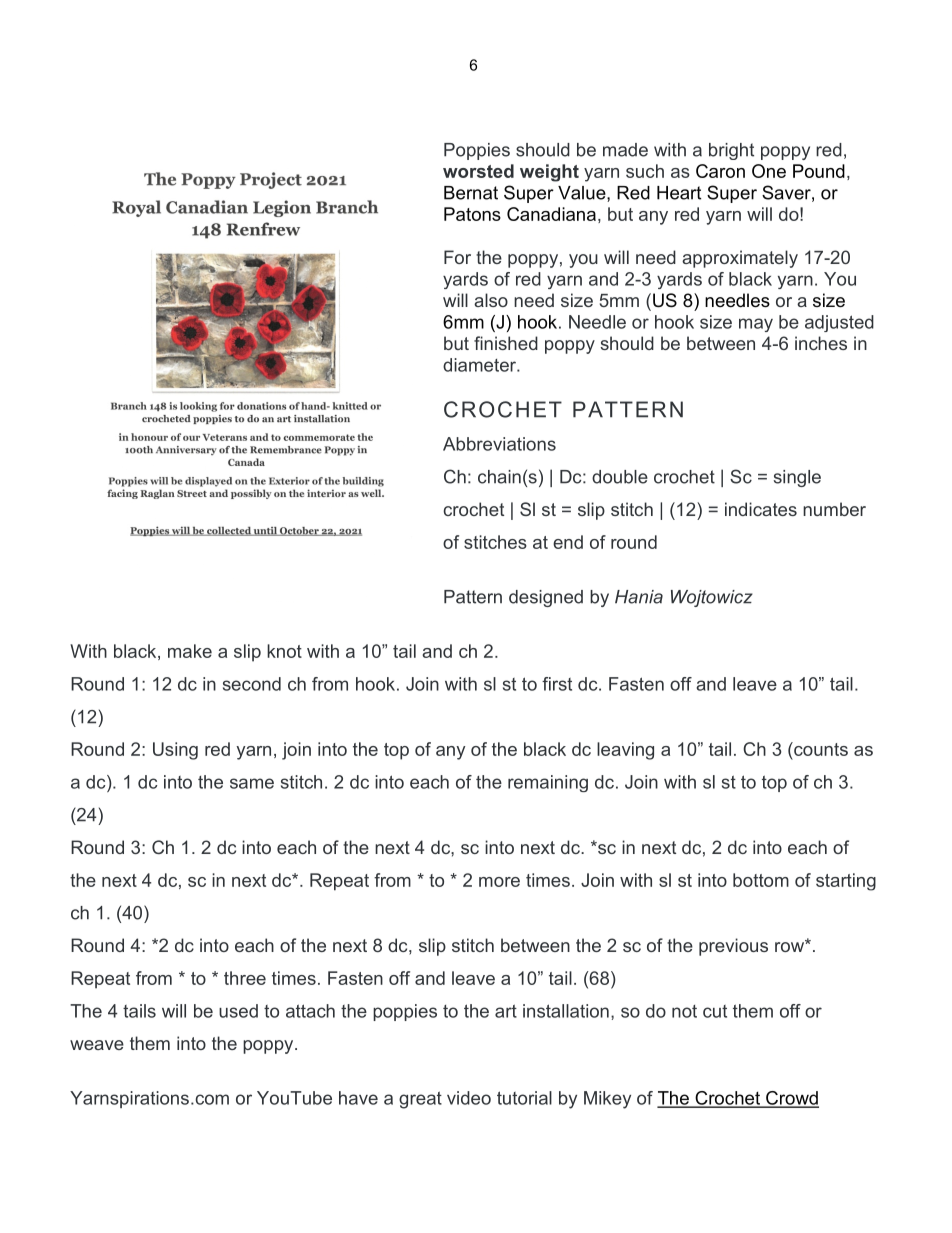  I want to click on Abbreviations, so click(499, 444).
